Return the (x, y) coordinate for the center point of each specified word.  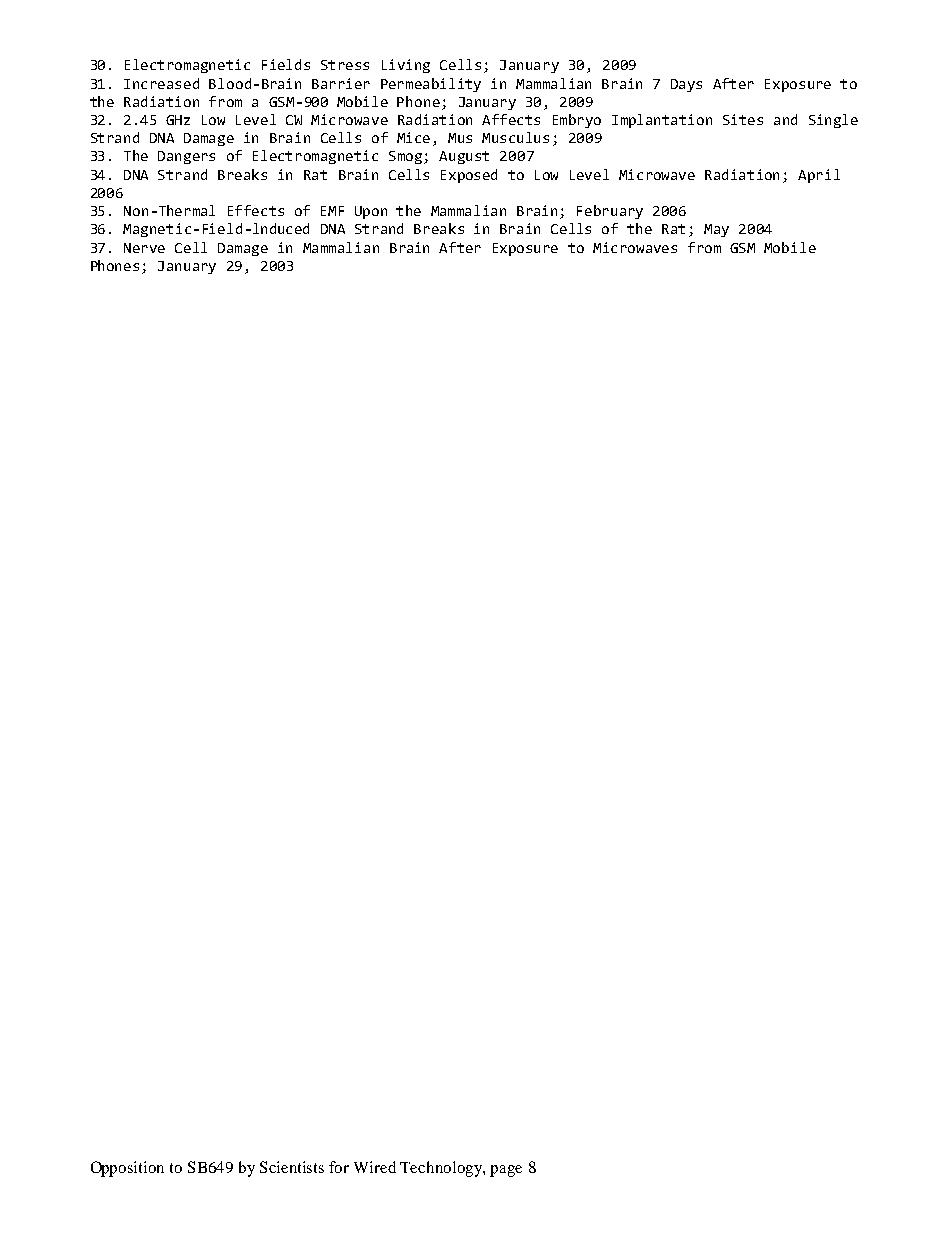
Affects (511, 119)
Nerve (144, 248)
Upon (371, 212)
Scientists (292, 1167)
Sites (743, 119)
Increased (161, 83)
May (716, 230)
